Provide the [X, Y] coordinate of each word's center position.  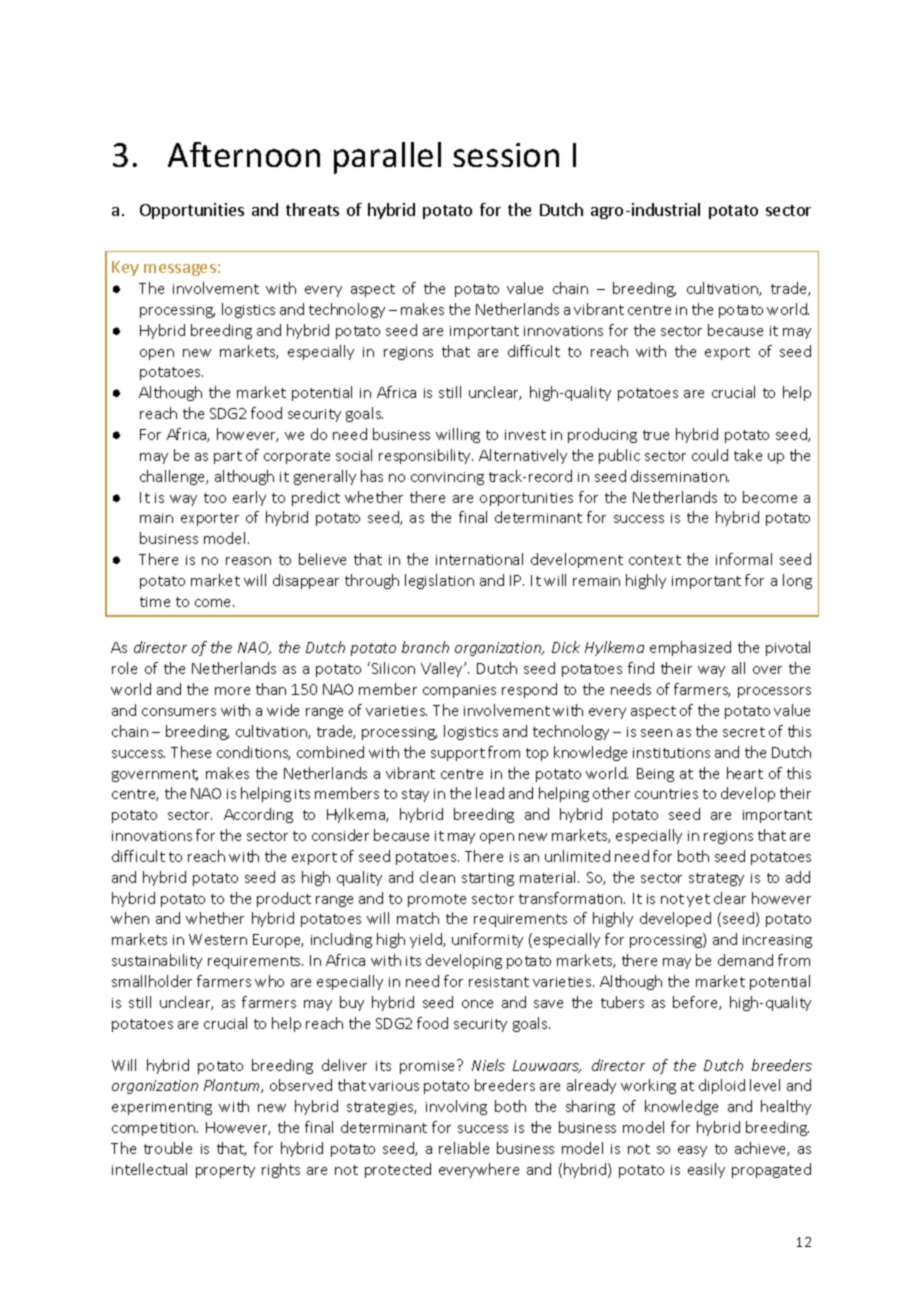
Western [218, 939]
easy [692, 1151]
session [506, 155]
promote [437, 900]
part [228, 457]
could [710, 455]
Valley [443, 669]
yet [698, 900]
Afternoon [244, 154]
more [232, 691]
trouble [168, 1148]
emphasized [690, 648]
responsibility [426, 456]
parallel [387, 158]
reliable [464, 1148]
